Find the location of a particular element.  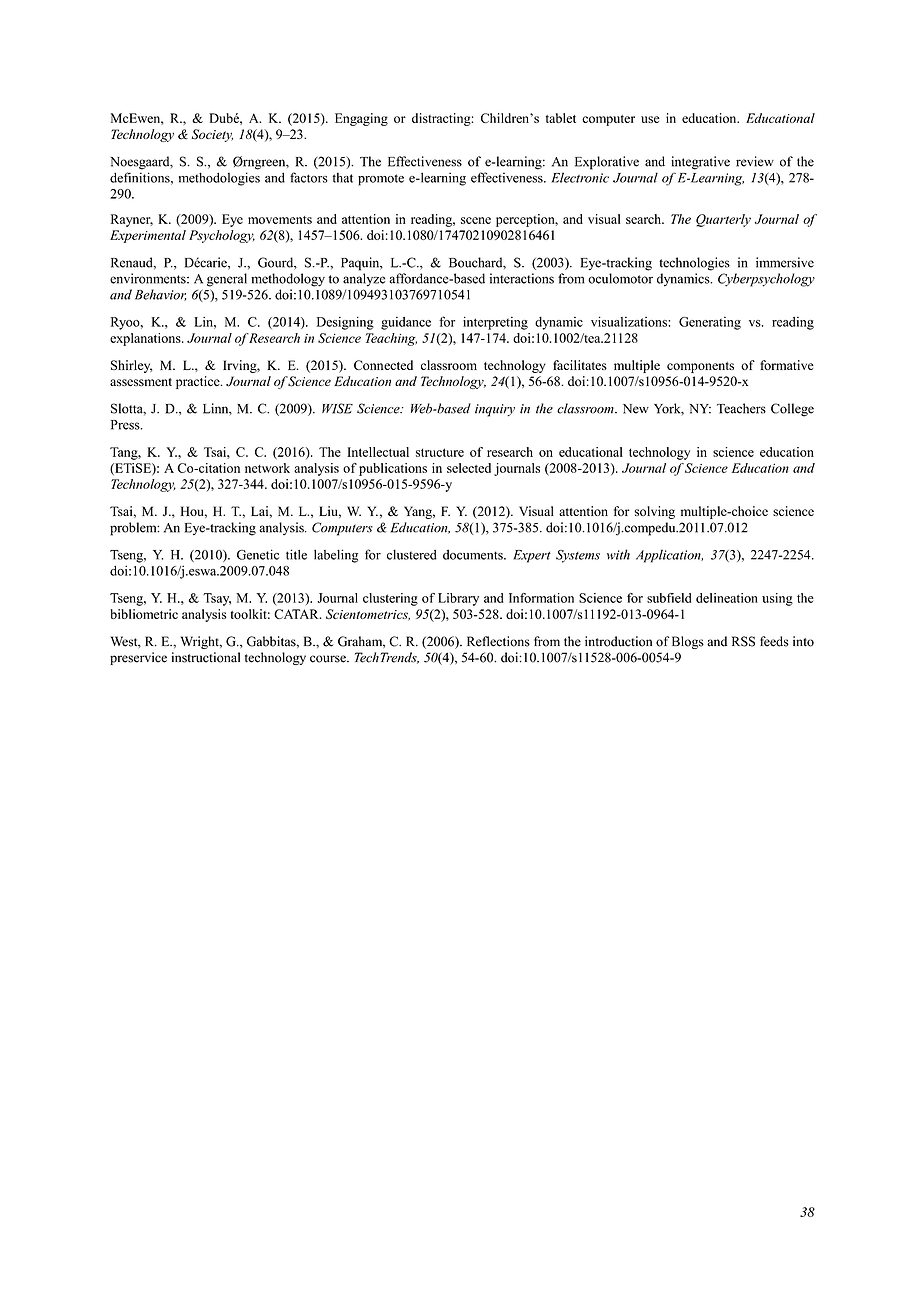

scene is located at coordinates (476, 220).
